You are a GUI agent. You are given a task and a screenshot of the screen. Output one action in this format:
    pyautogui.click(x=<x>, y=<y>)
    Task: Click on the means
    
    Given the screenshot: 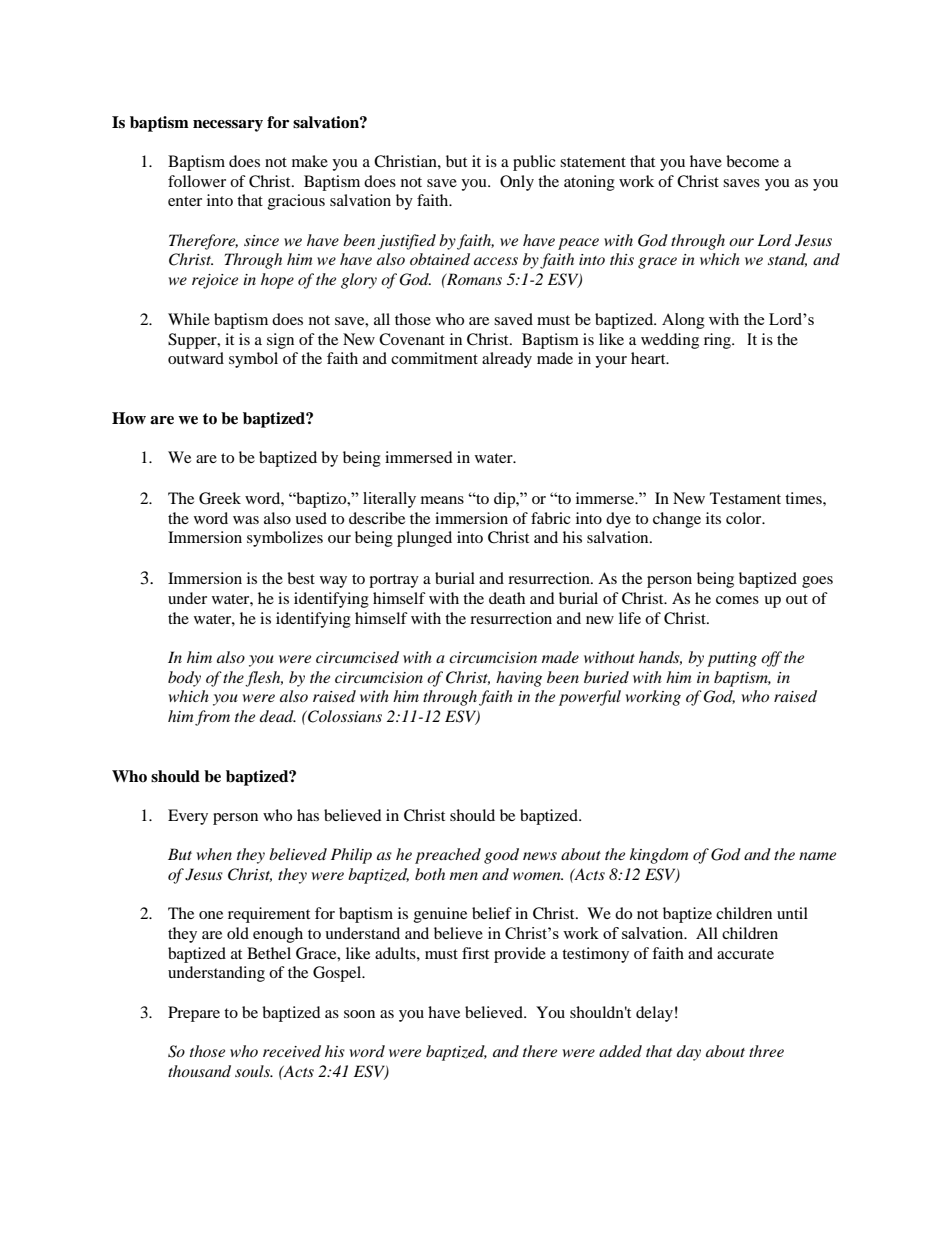 What is the action you would take?
    pyautogui.click(x=442, y=500)
